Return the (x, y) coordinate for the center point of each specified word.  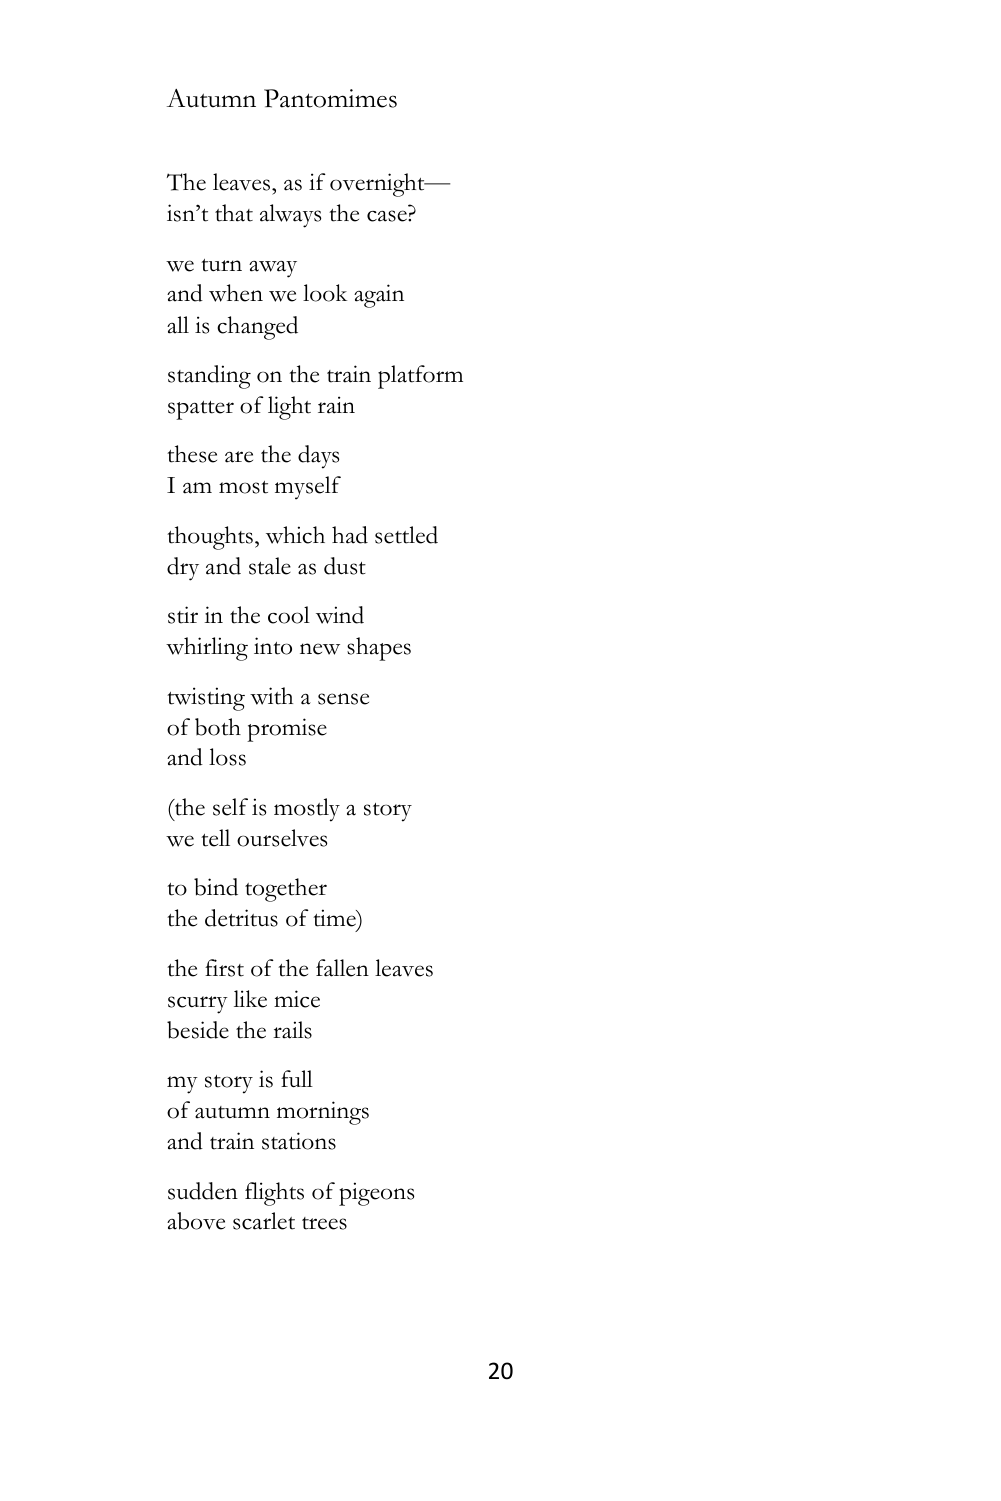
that (234, 213)
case (388, 216)
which (295, 535)
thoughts (210, 538)
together (286, 890)
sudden (203, 1191)
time (335, 919)
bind (216, 887)
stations (299, 1141)
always (290, 216)
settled (406, 535)
